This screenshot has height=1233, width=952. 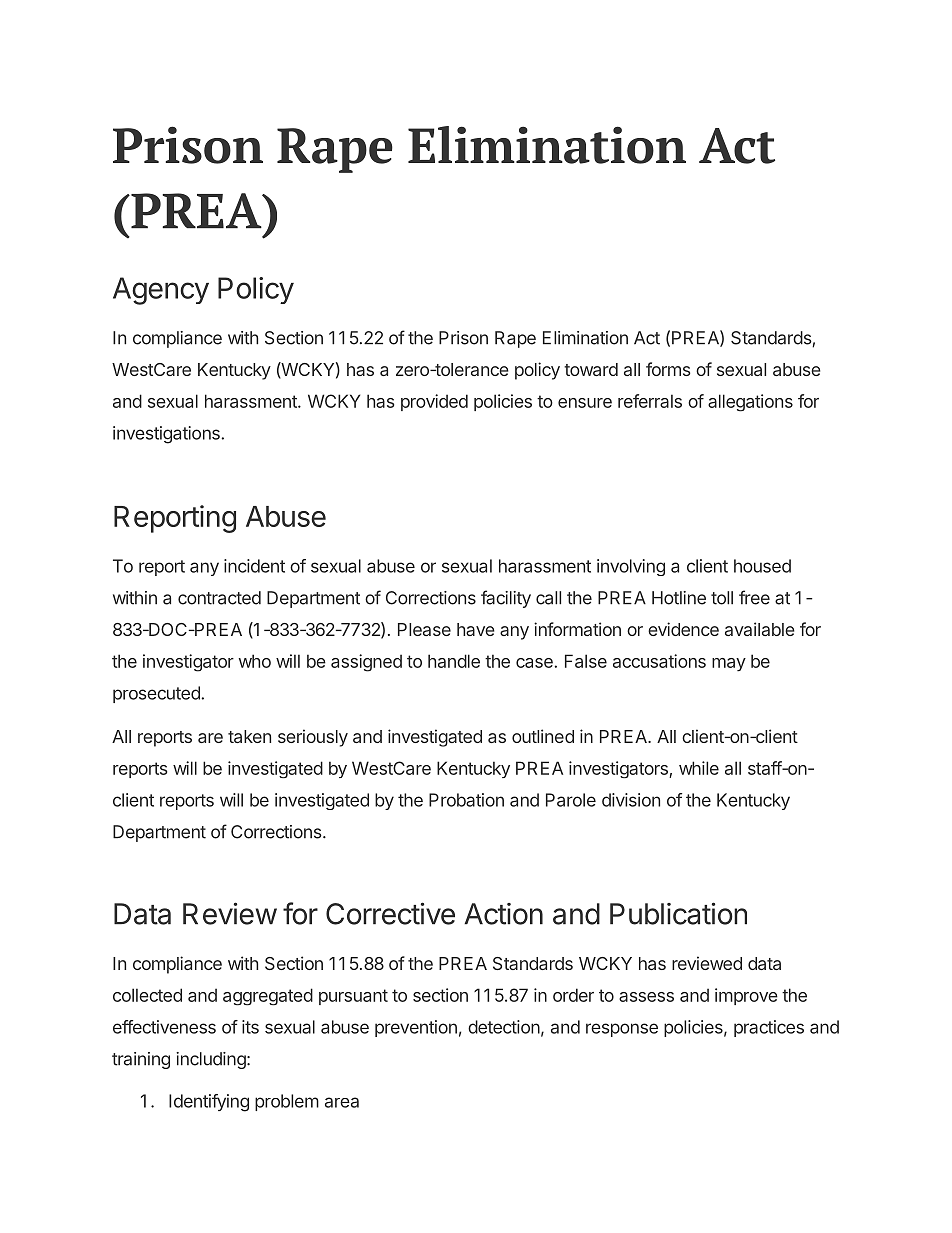 What do you see at coordinates (454, 661) in the screenshot?
I see `handle` at bounding box center [454, 661].
